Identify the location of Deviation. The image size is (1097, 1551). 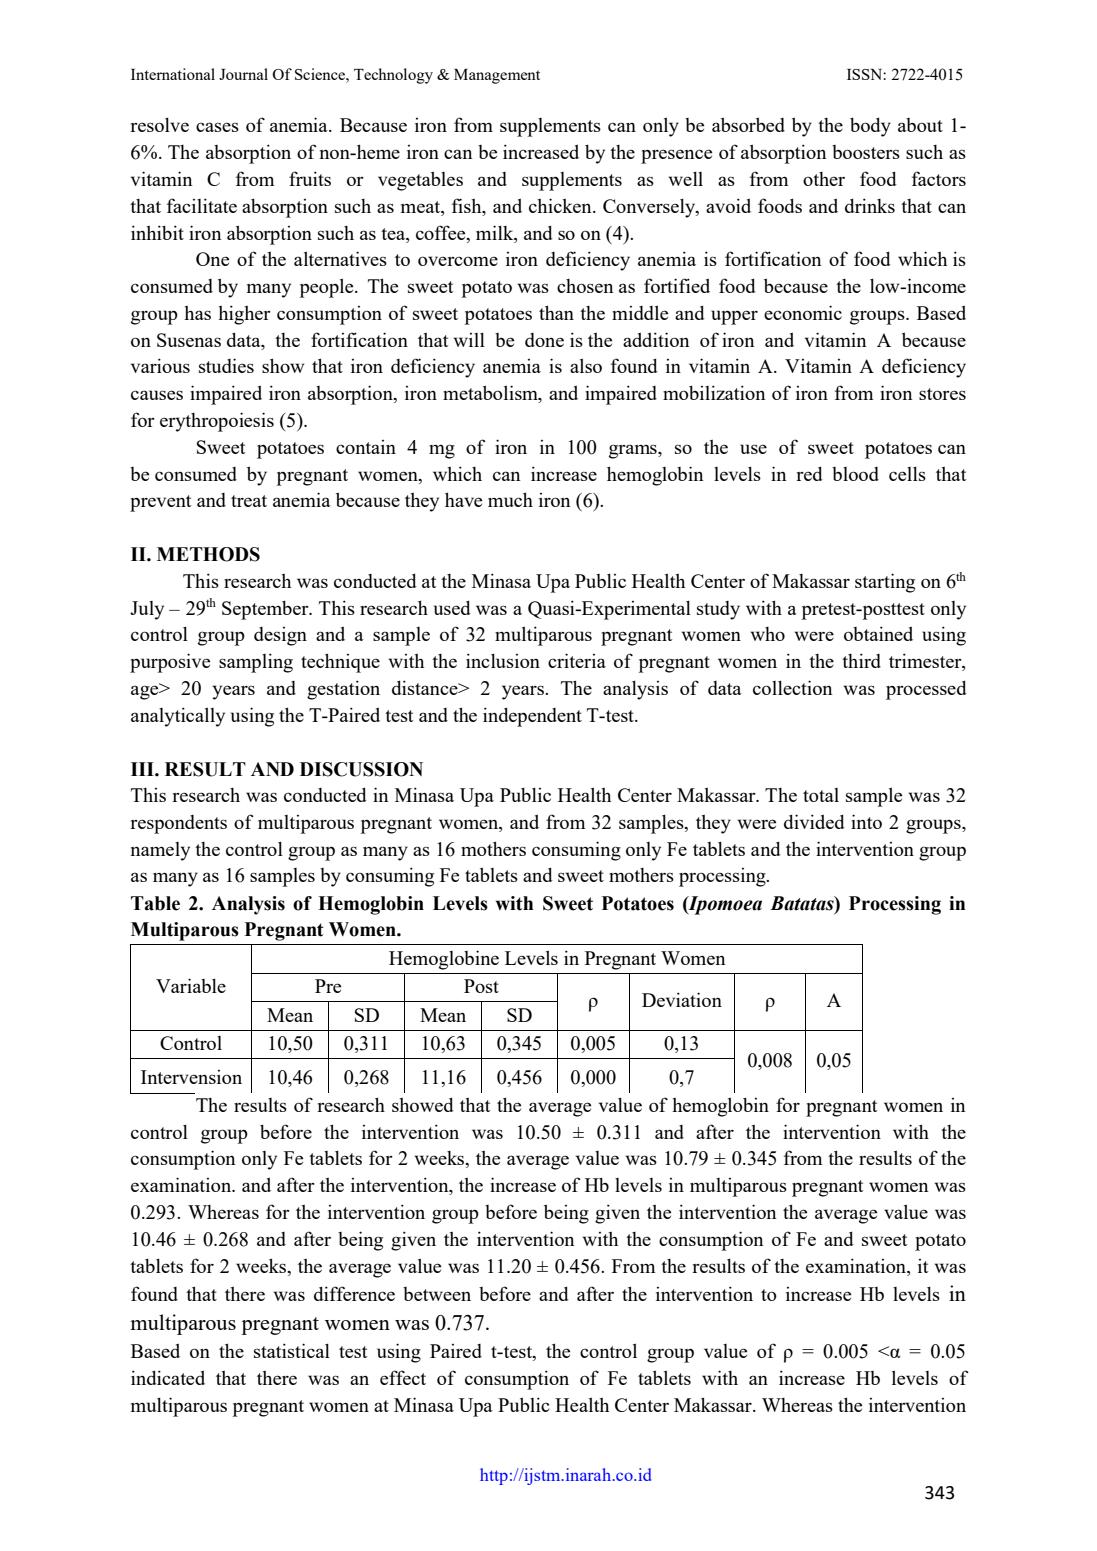
(682, 999).
